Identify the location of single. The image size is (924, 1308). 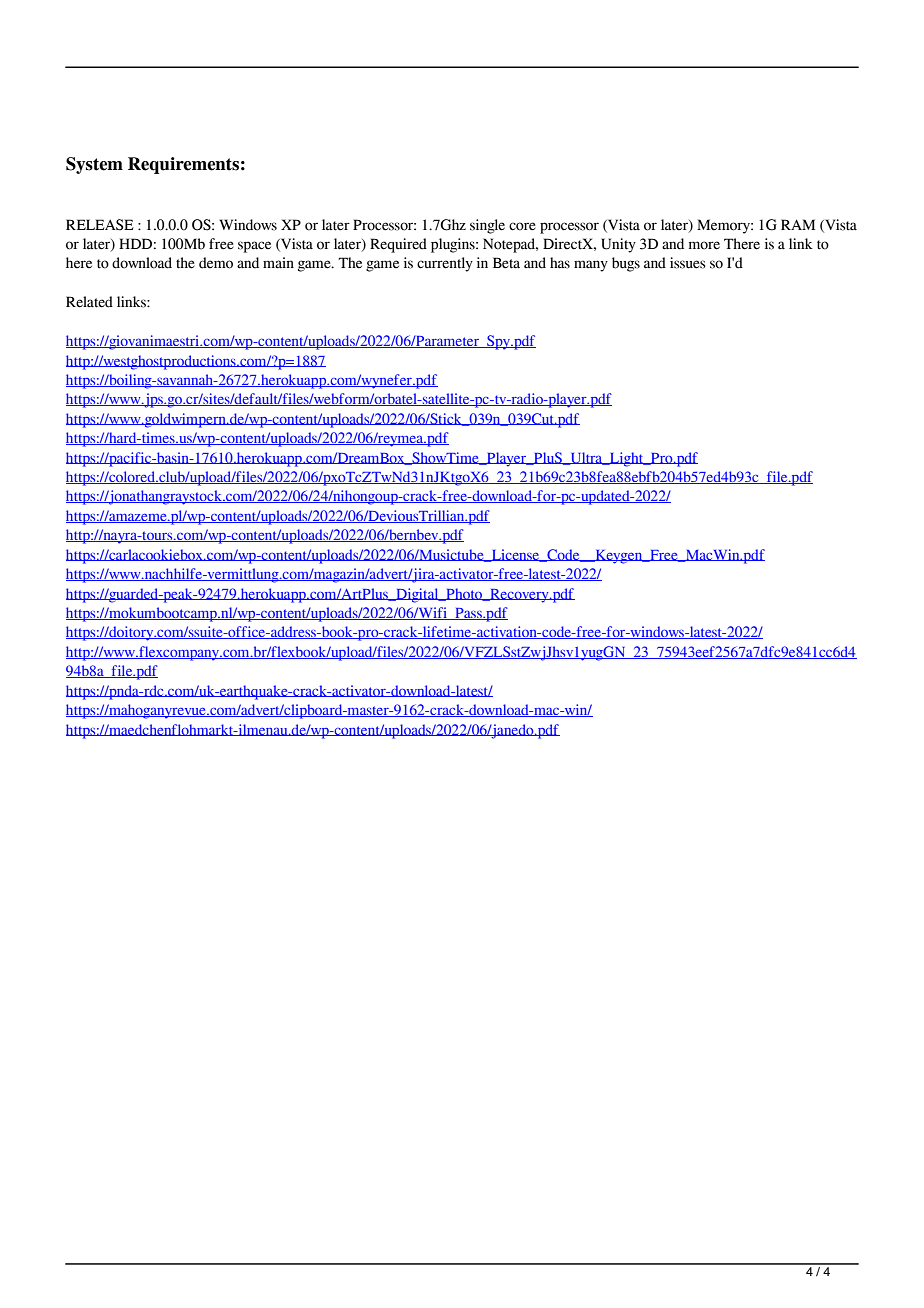
(487, 226).
